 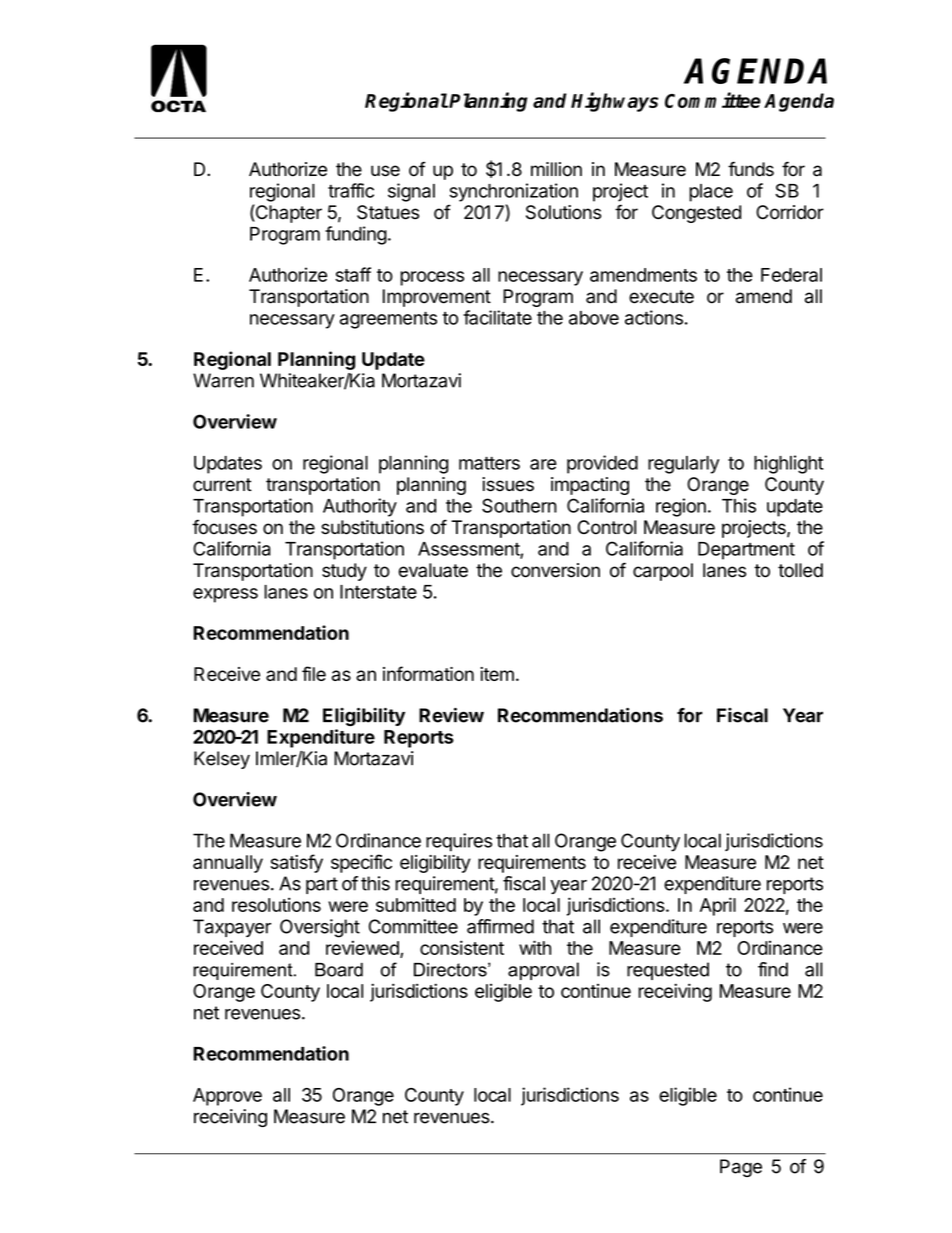 I want to click on traffic, so click(x=351, y=190).
